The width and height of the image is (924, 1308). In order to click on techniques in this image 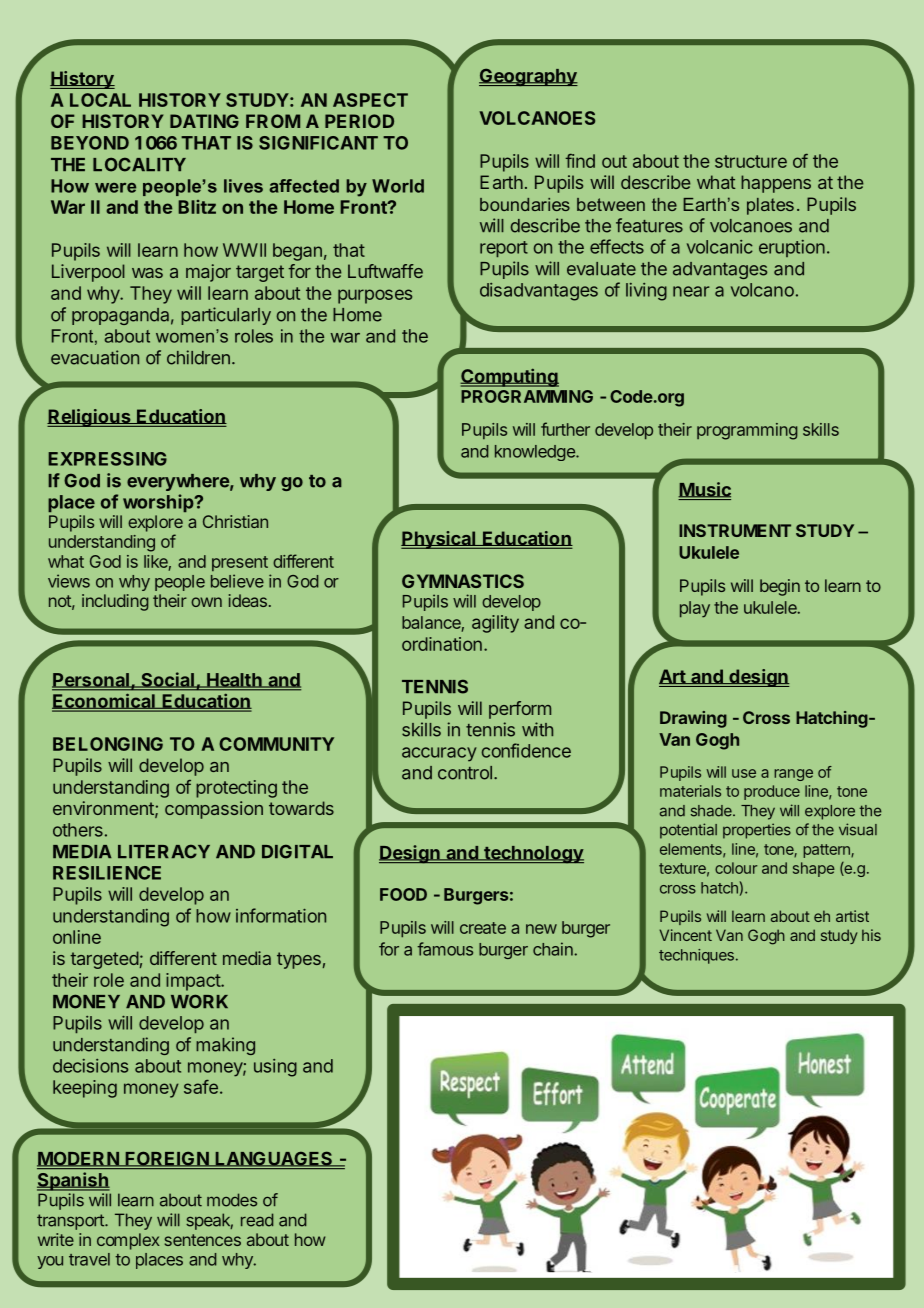, I will do `click(696, 956)`.
